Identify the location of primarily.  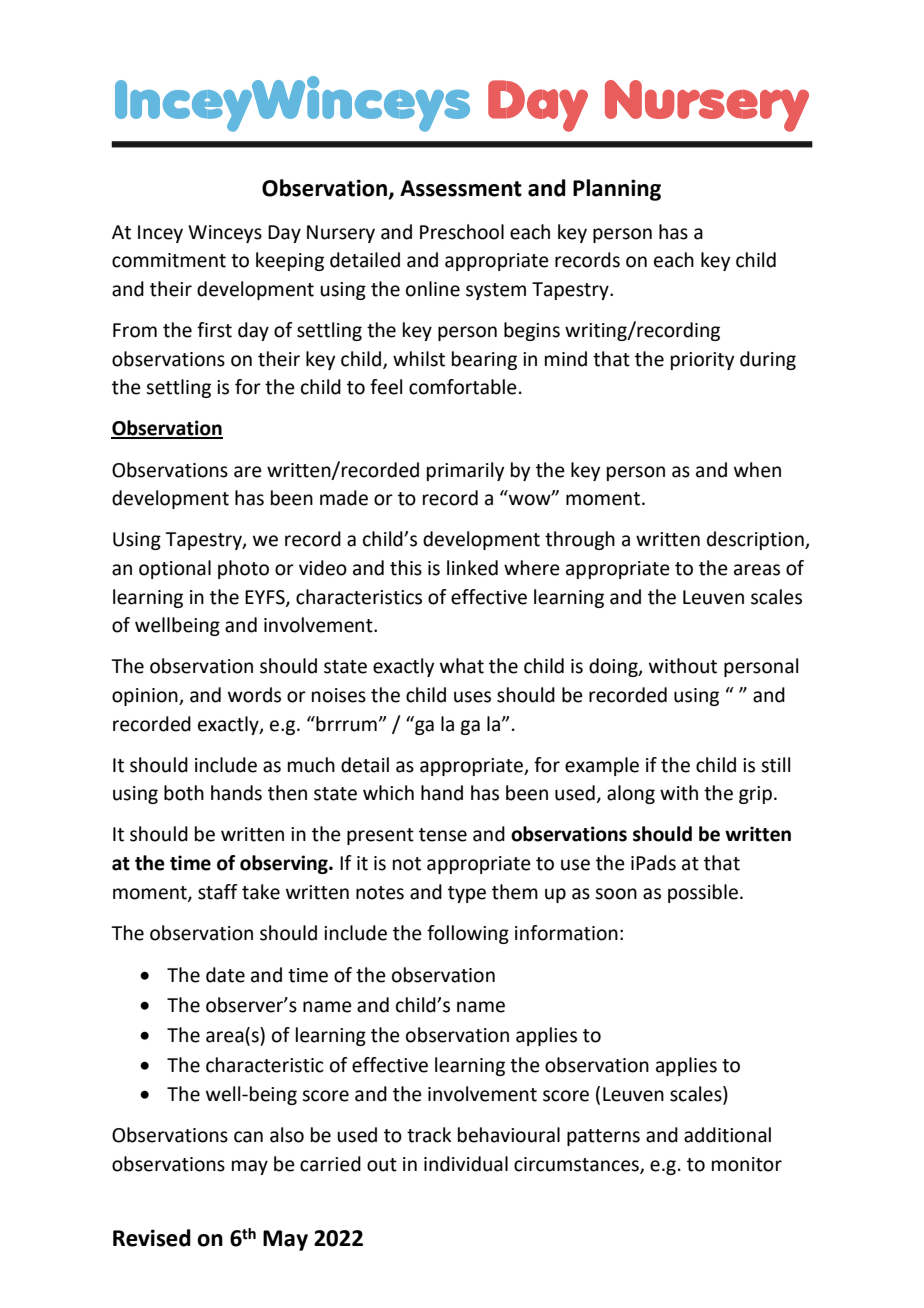
(465, 471).
